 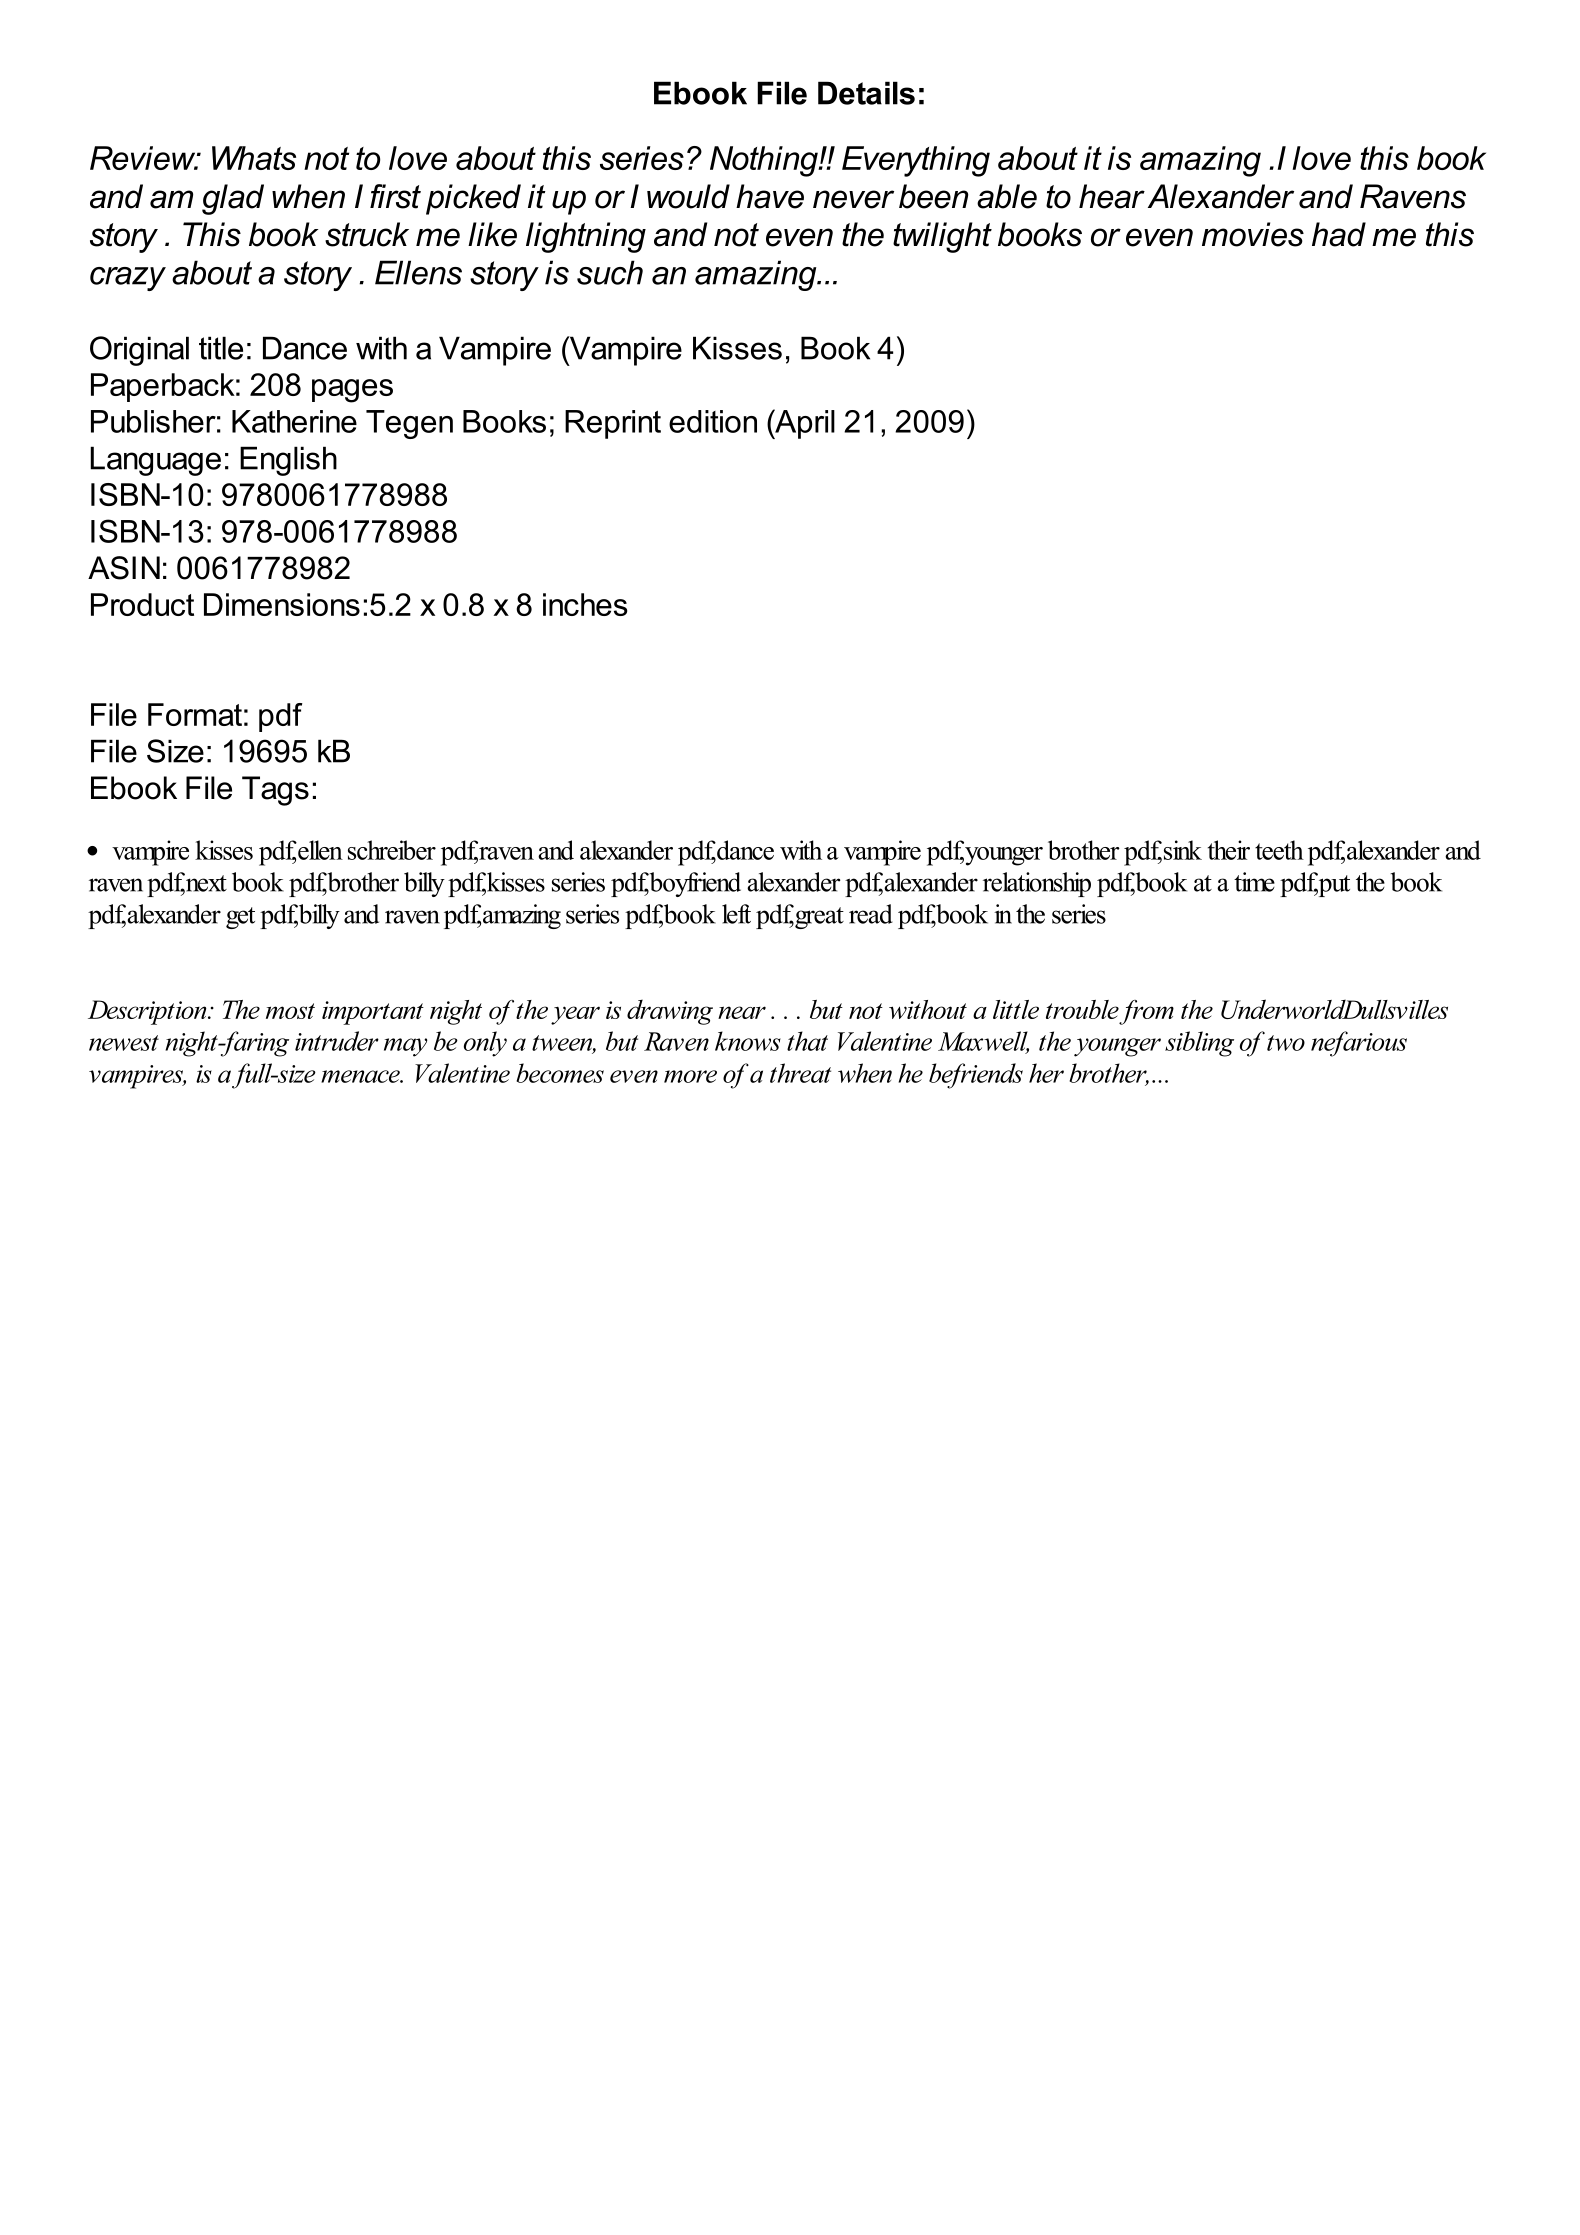 I want to click on edition, so click(x=713, y=421).
